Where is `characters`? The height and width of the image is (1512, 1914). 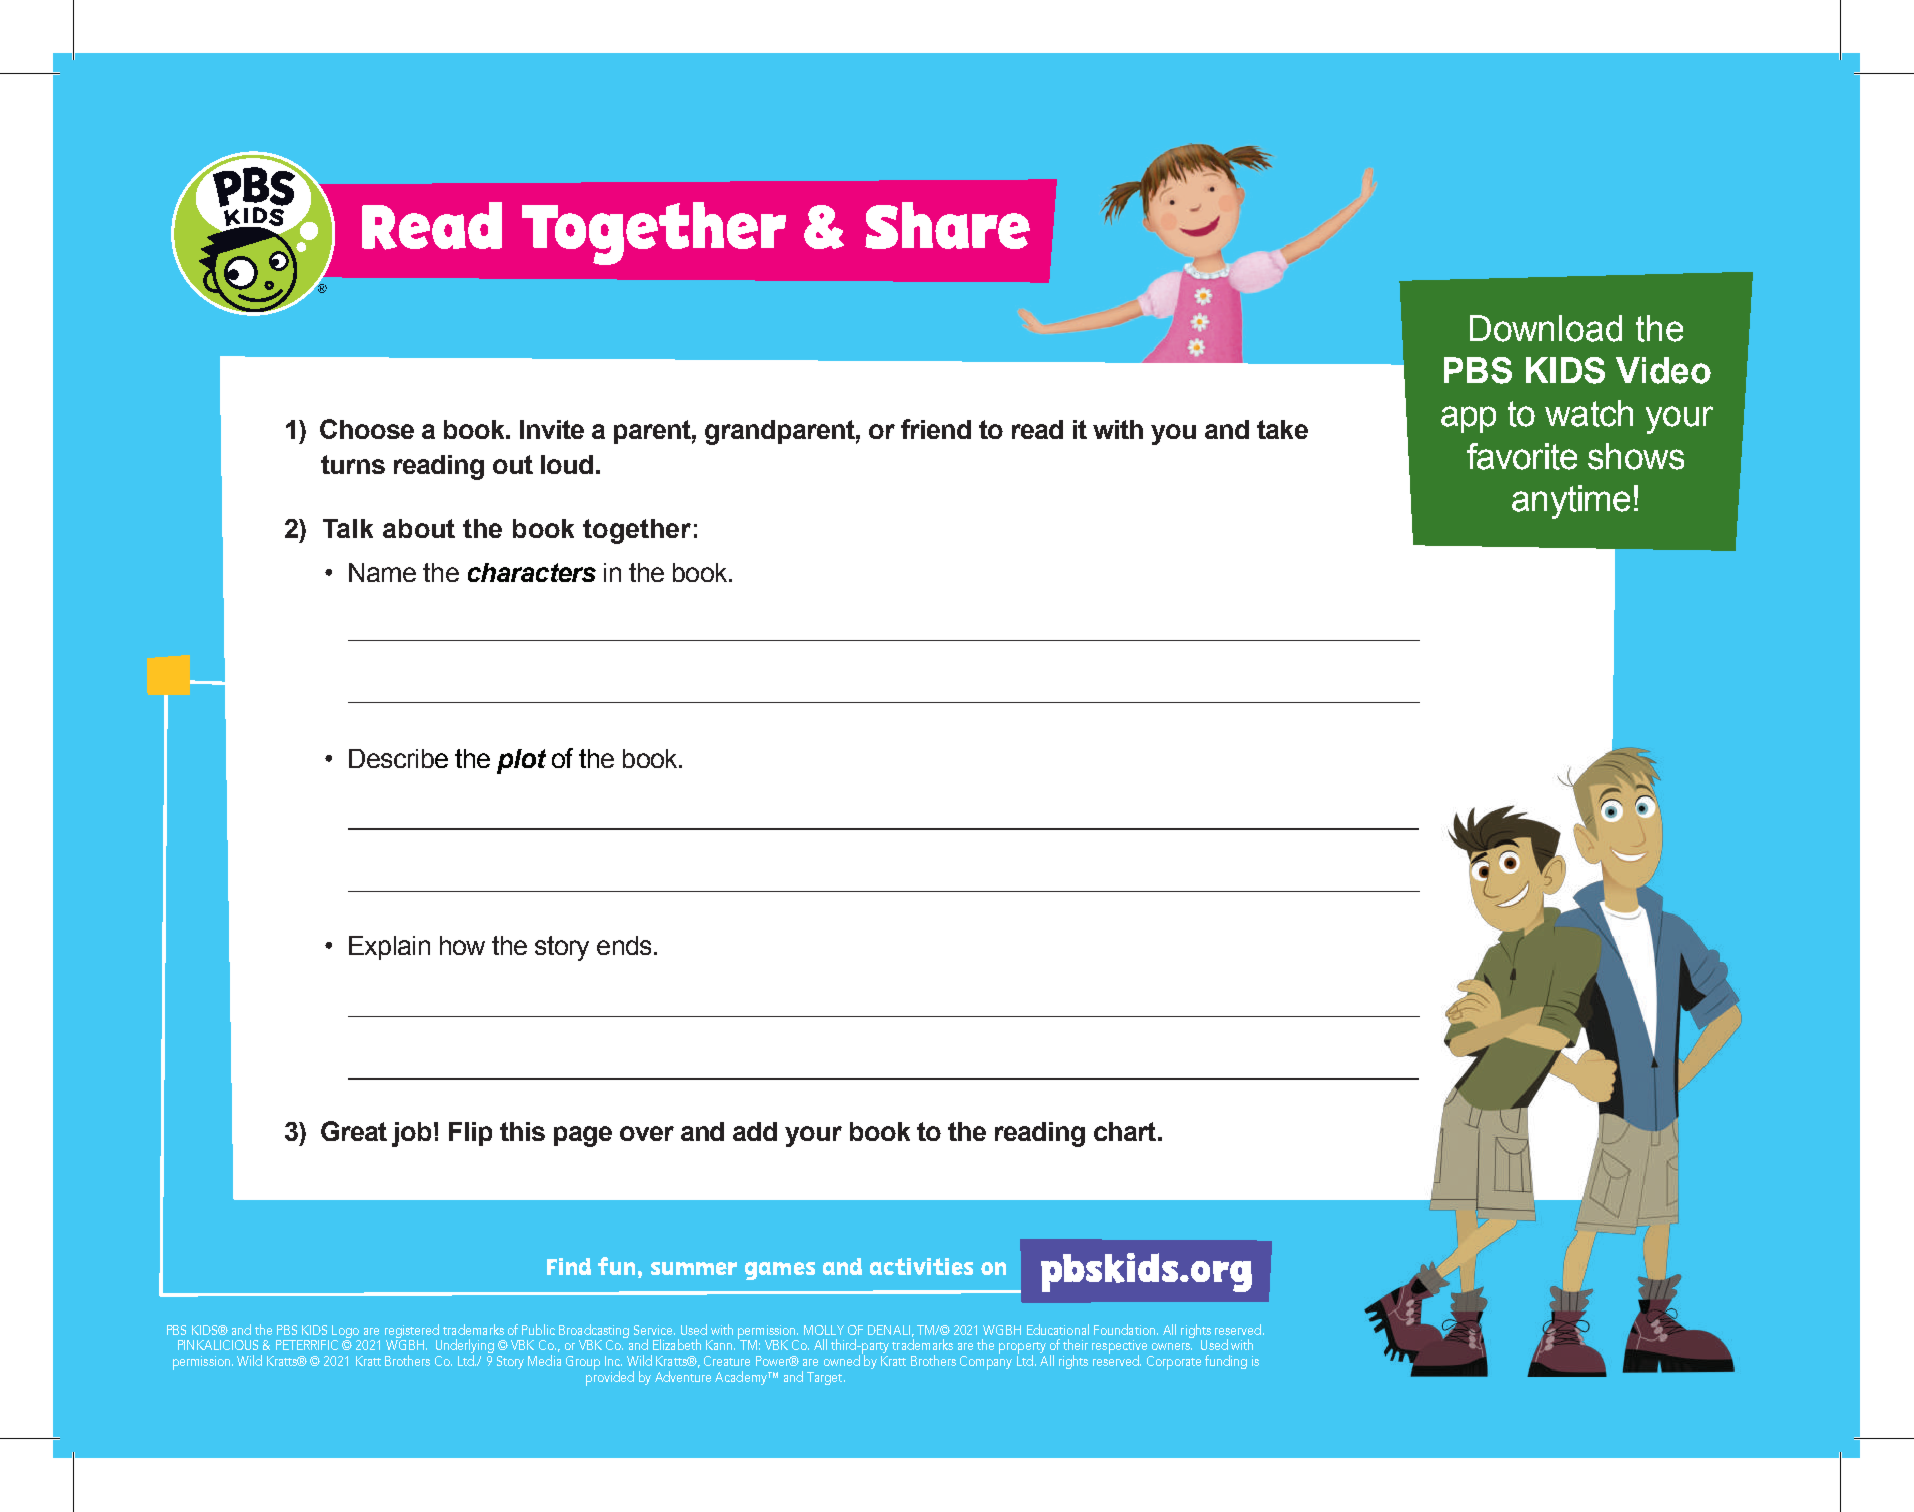
characters is located at coordinates (532, 572).
